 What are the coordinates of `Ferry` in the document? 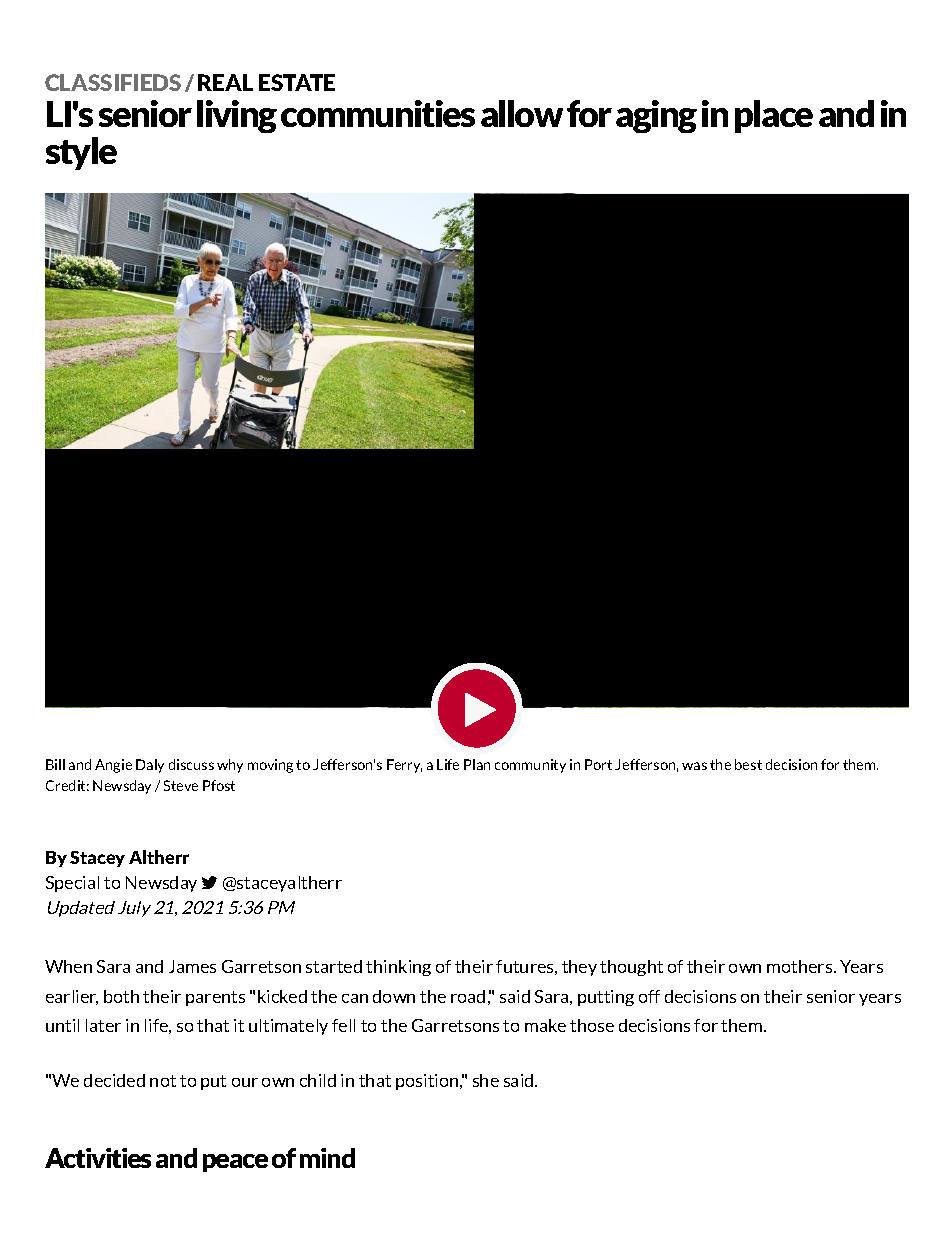 It's located at (404, 766).
